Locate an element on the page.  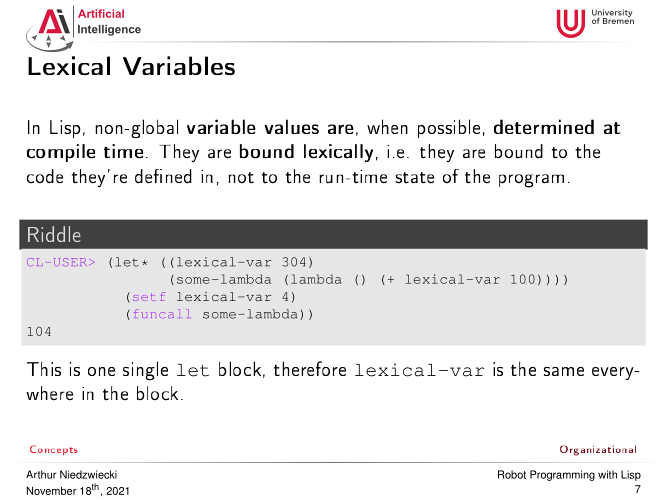
Intelligence is located at coordinates (109, 30).
